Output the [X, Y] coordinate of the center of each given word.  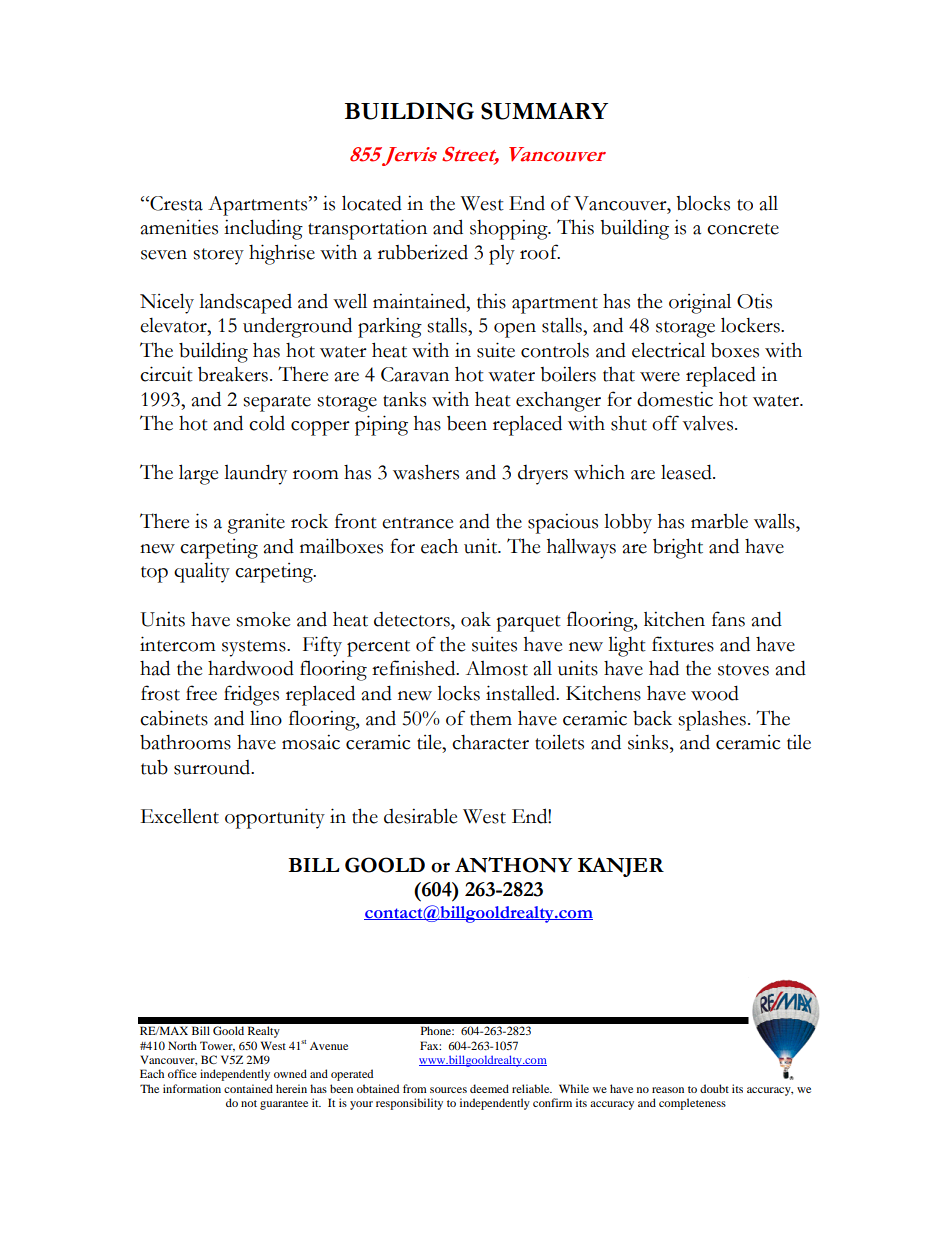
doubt [714, 1088]
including [263, 229]
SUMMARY [544, 111]
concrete [743, 229]
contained [248, 1088]
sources [448, 1090]
